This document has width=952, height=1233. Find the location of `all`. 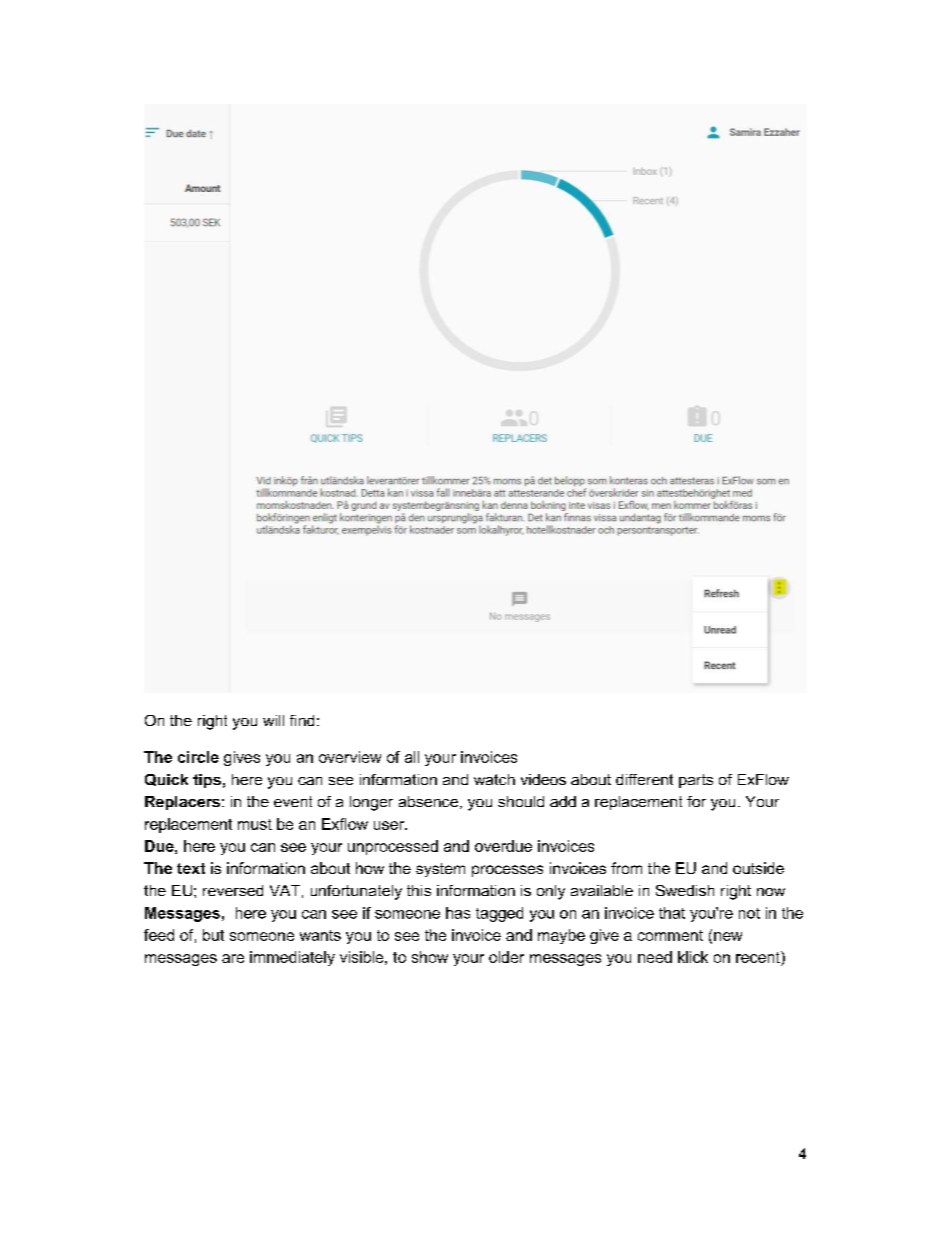

all is located at coordinates (412, 757).
